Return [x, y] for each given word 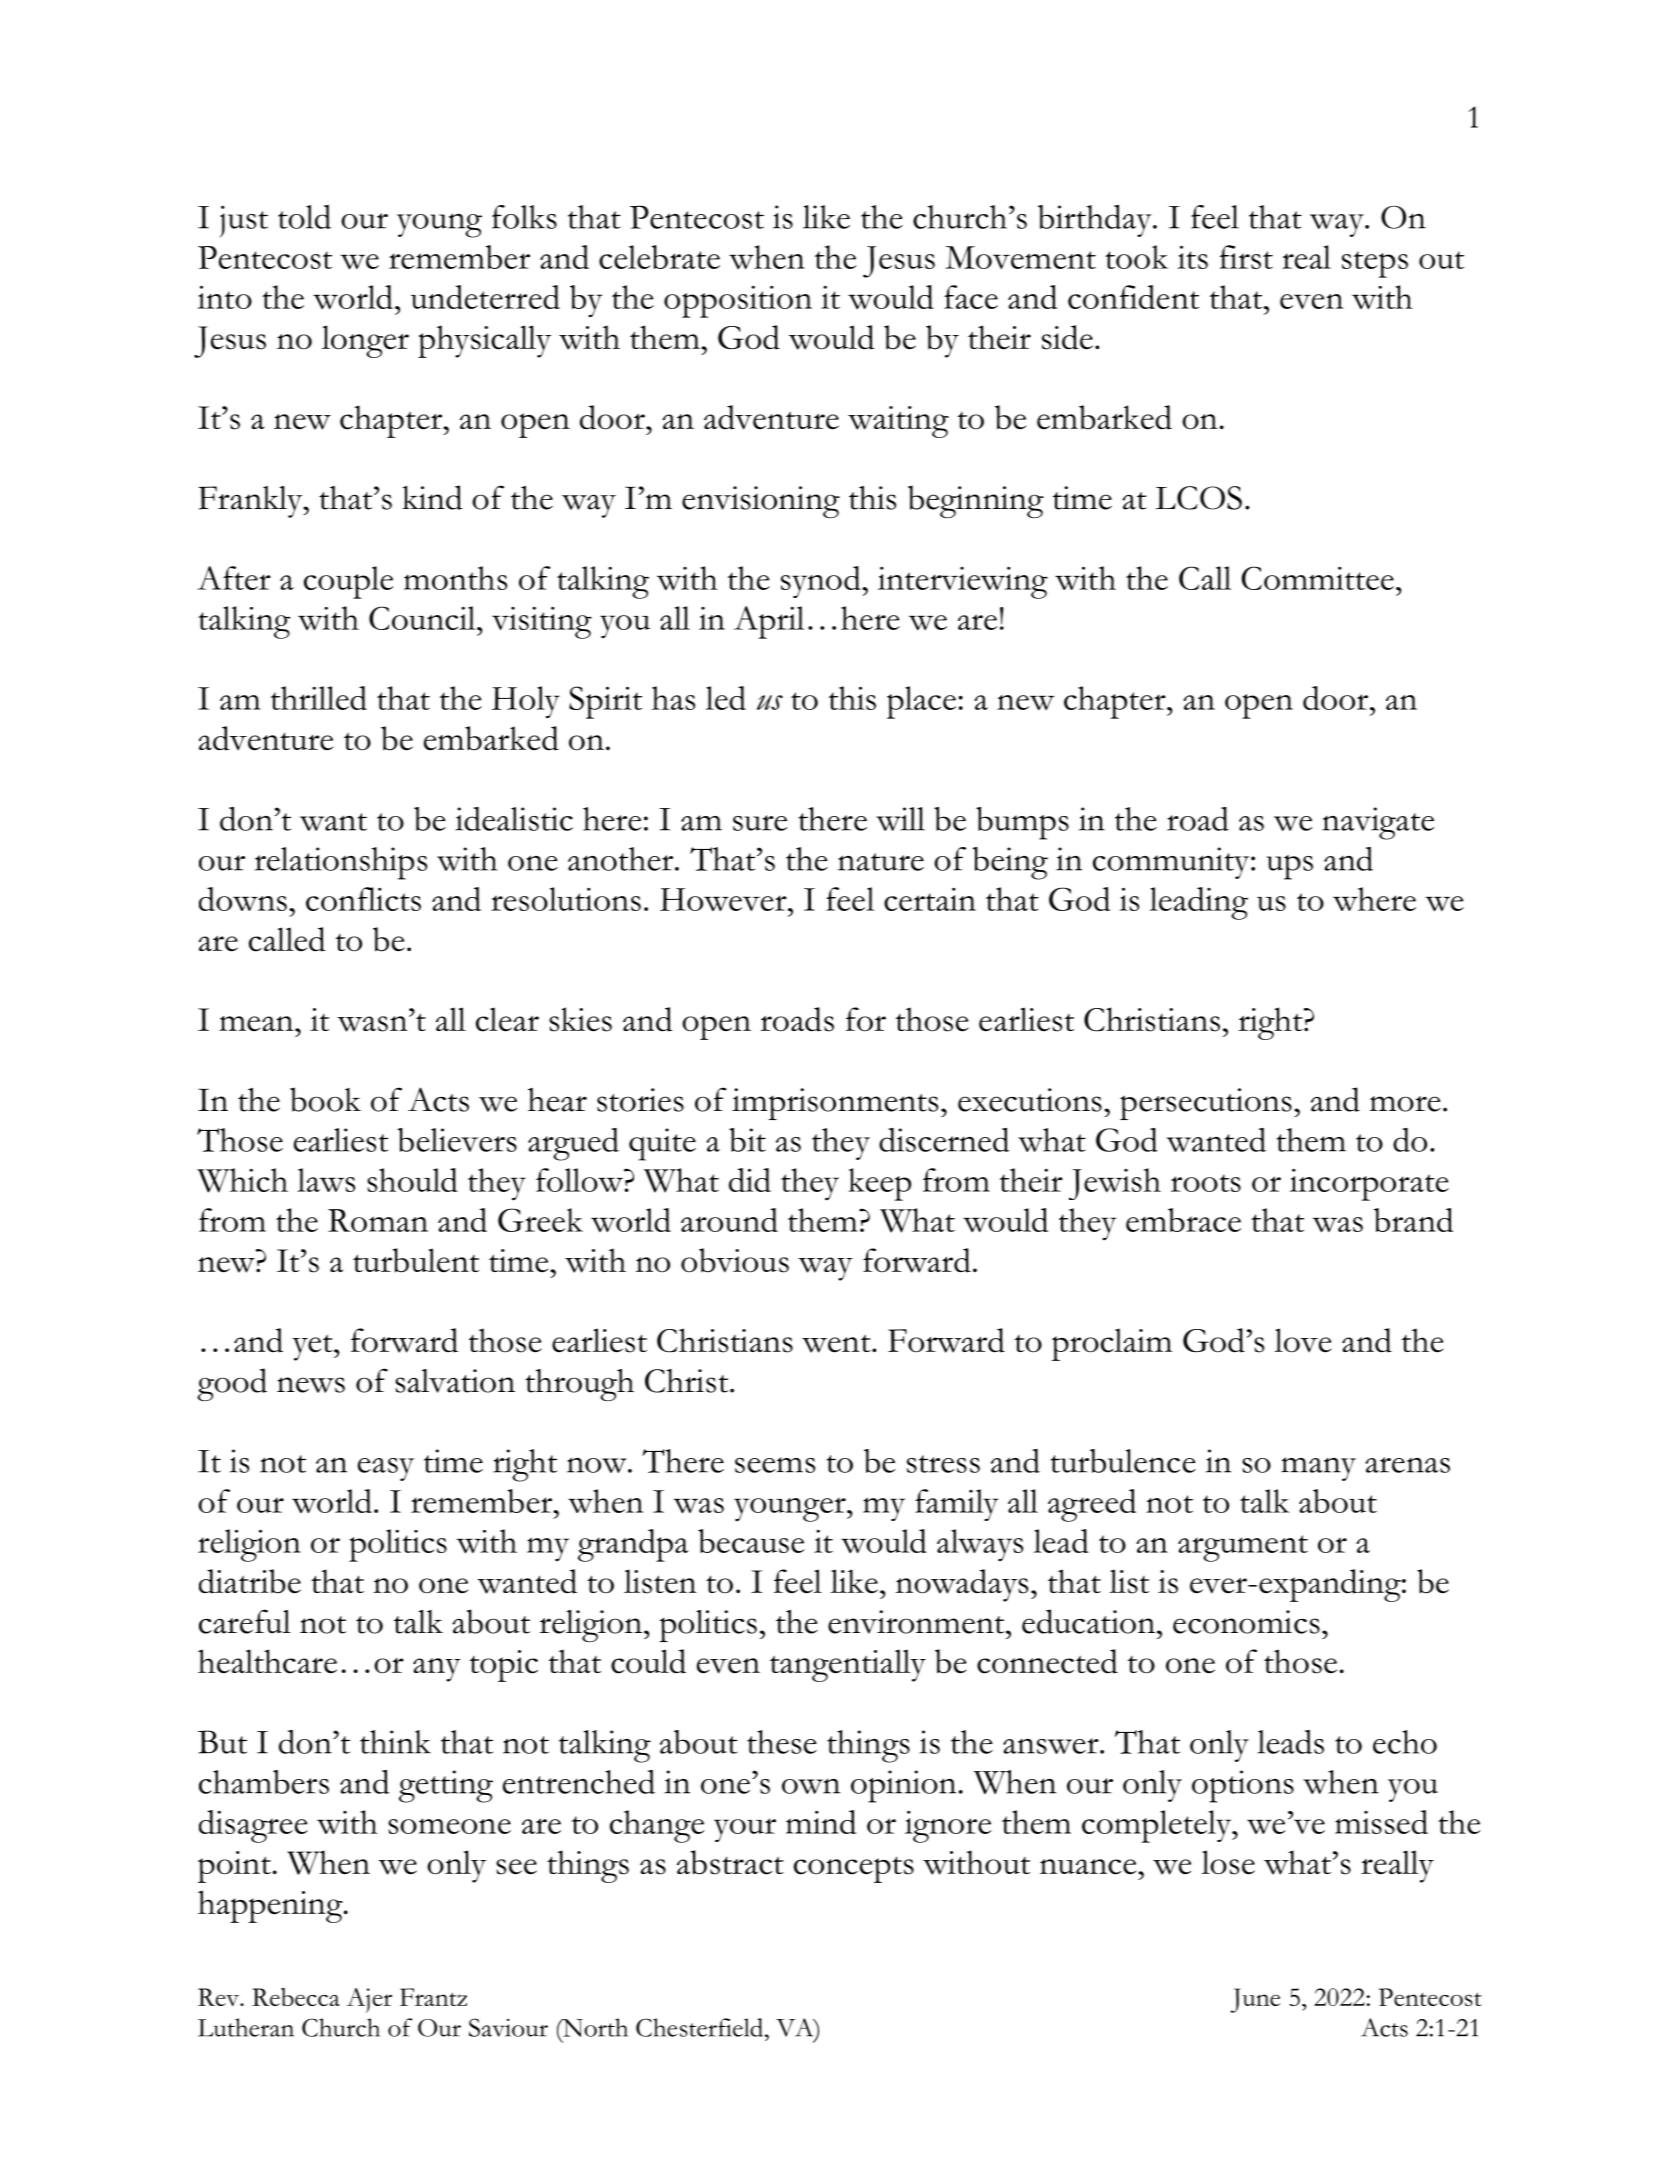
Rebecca [296, 1997]
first [1246, 257]
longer [365, 341]
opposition [738, 302]
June [1255, 2000]
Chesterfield [701, 2027]
